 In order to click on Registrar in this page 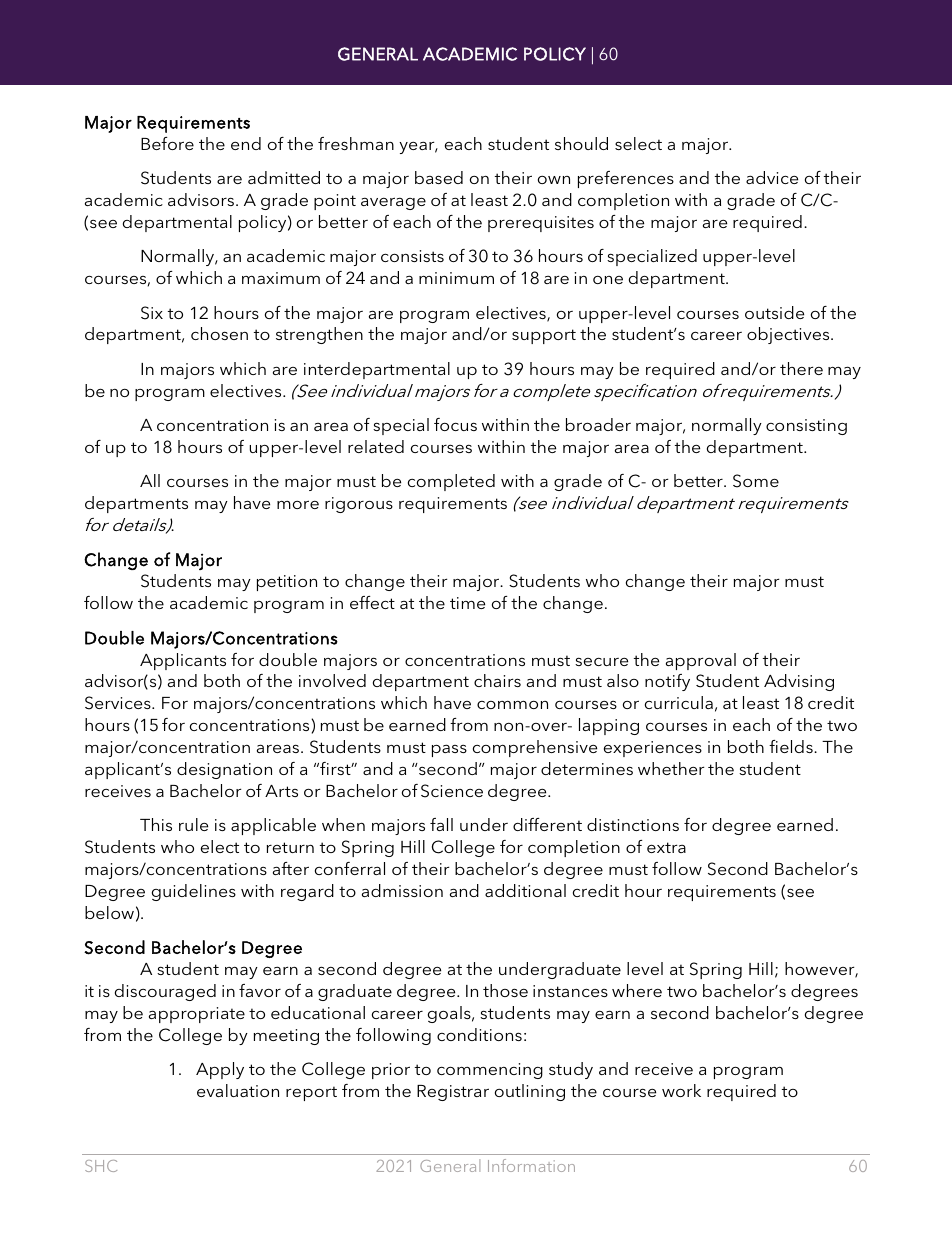, I will do `click(453, 1093)`.
